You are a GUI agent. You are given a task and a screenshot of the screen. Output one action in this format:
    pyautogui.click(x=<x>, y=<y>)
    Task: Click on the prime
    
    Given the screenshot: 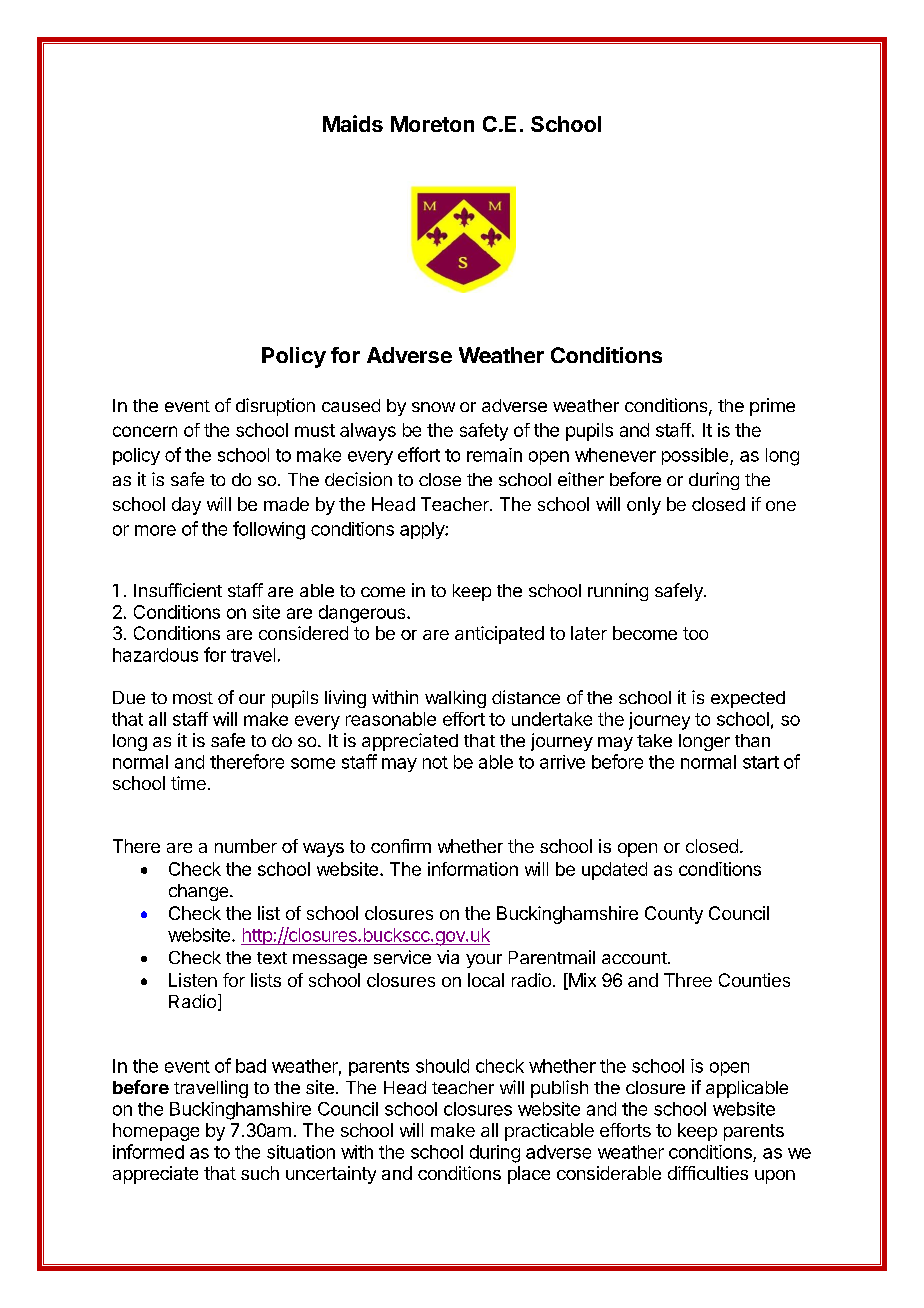 What is the action you would take?
    pyautogui.click(x=772, y=407)
